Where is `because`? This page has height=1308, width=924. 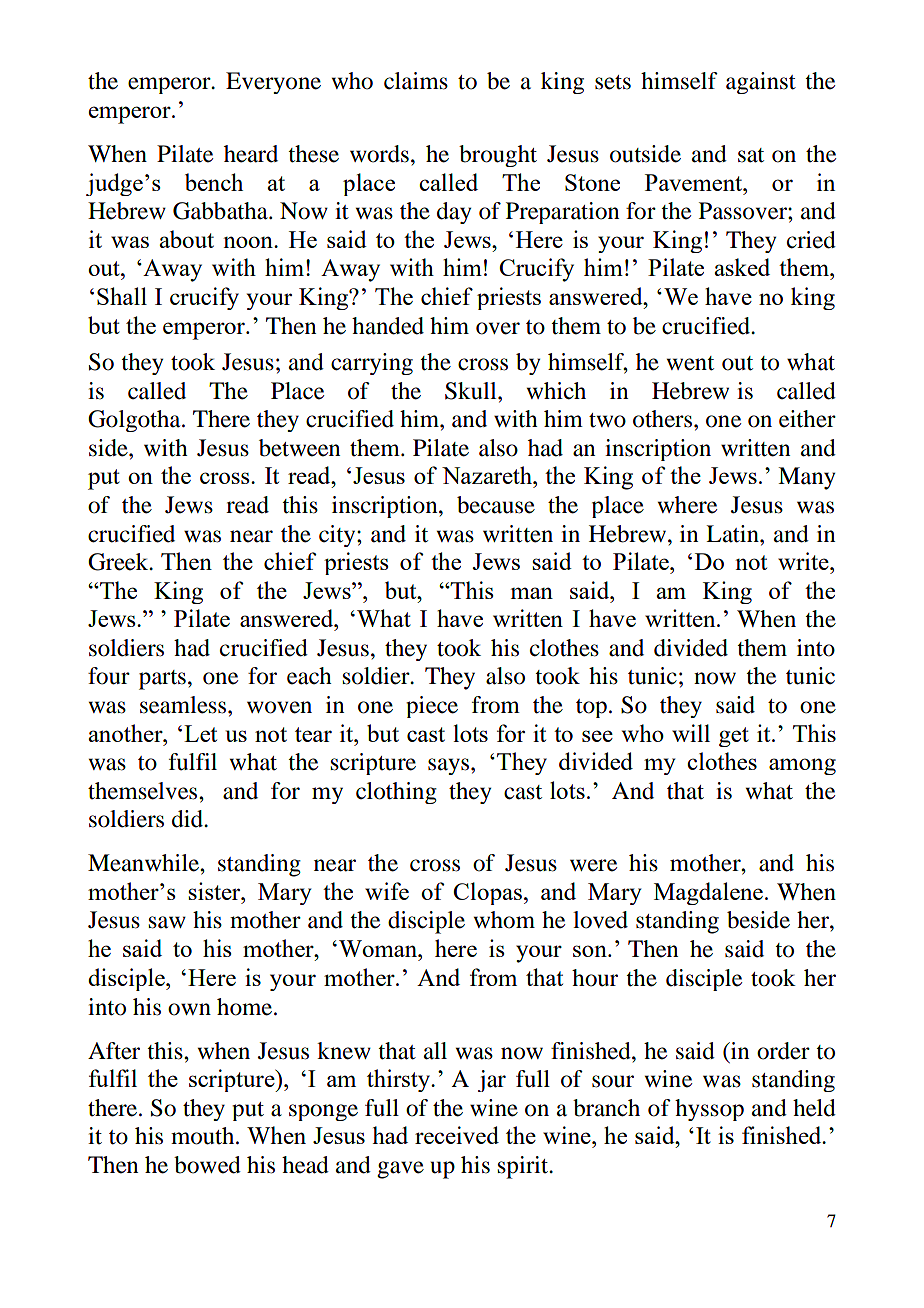 because is located at coordinates (496, 505).
